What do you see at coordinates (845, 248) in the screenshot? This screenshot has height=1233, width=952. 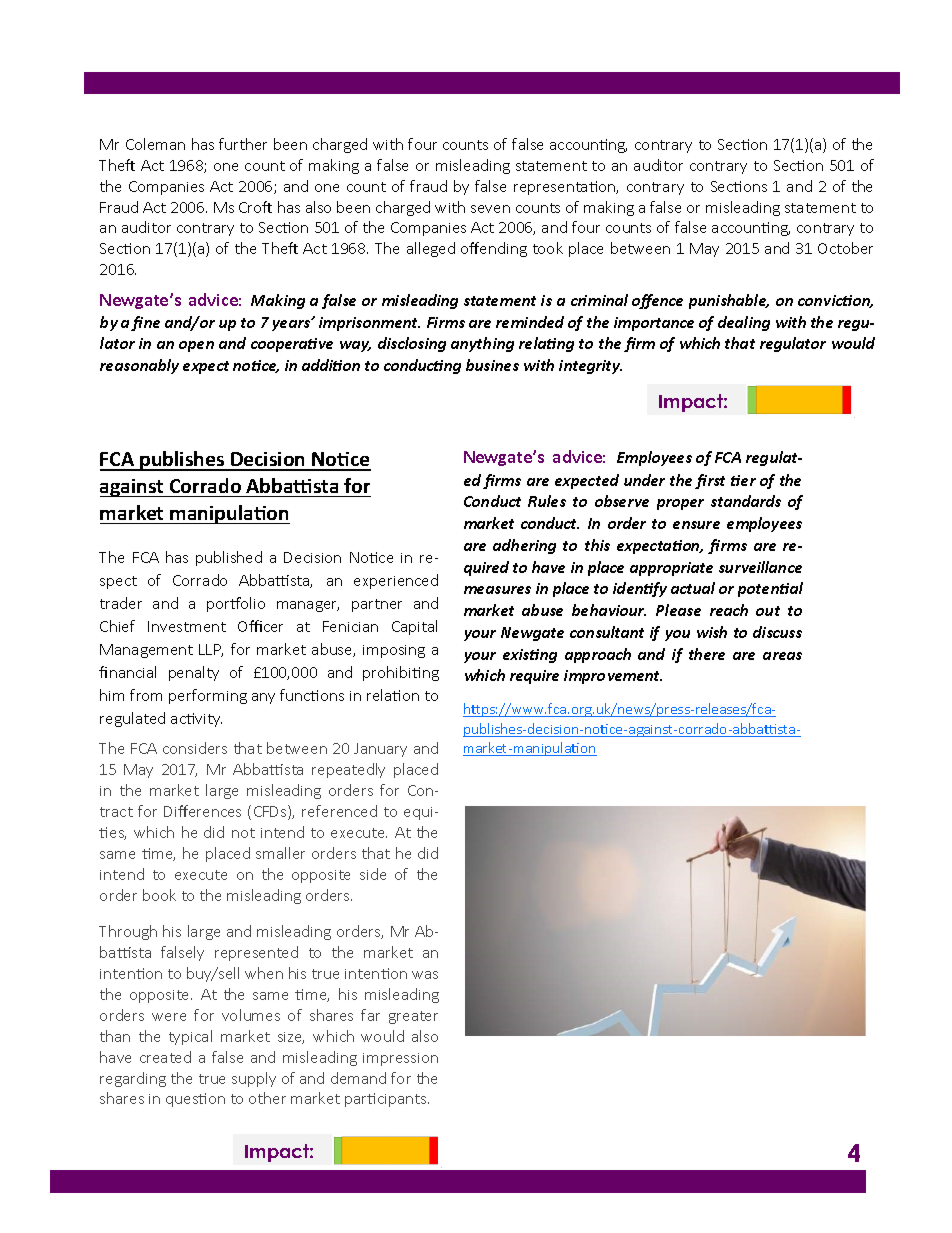 I see `October` at bounding box center [845, 248].
